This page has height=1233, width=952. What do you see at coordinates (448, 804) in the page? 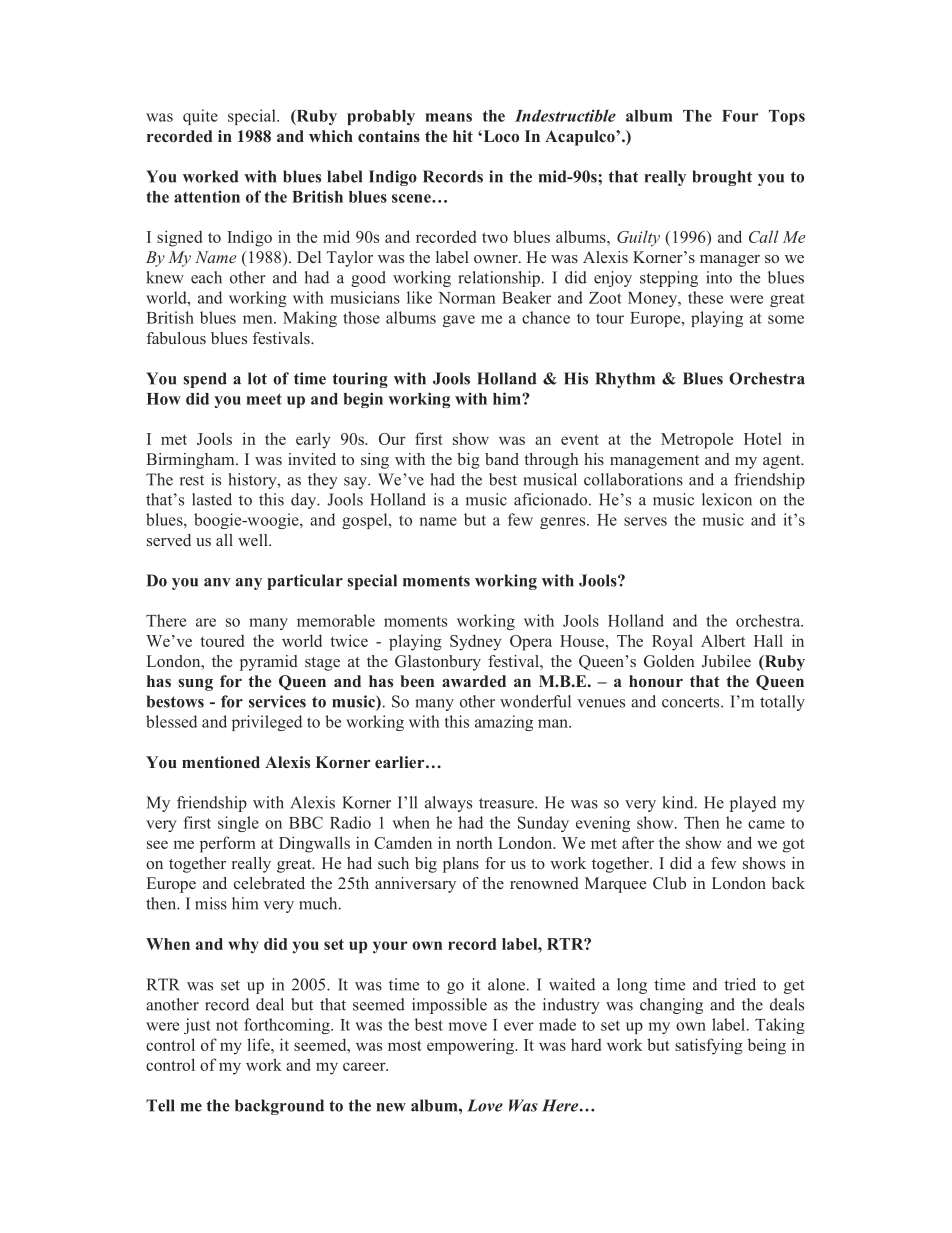
I see `always` at bounding box center [448, 804].
